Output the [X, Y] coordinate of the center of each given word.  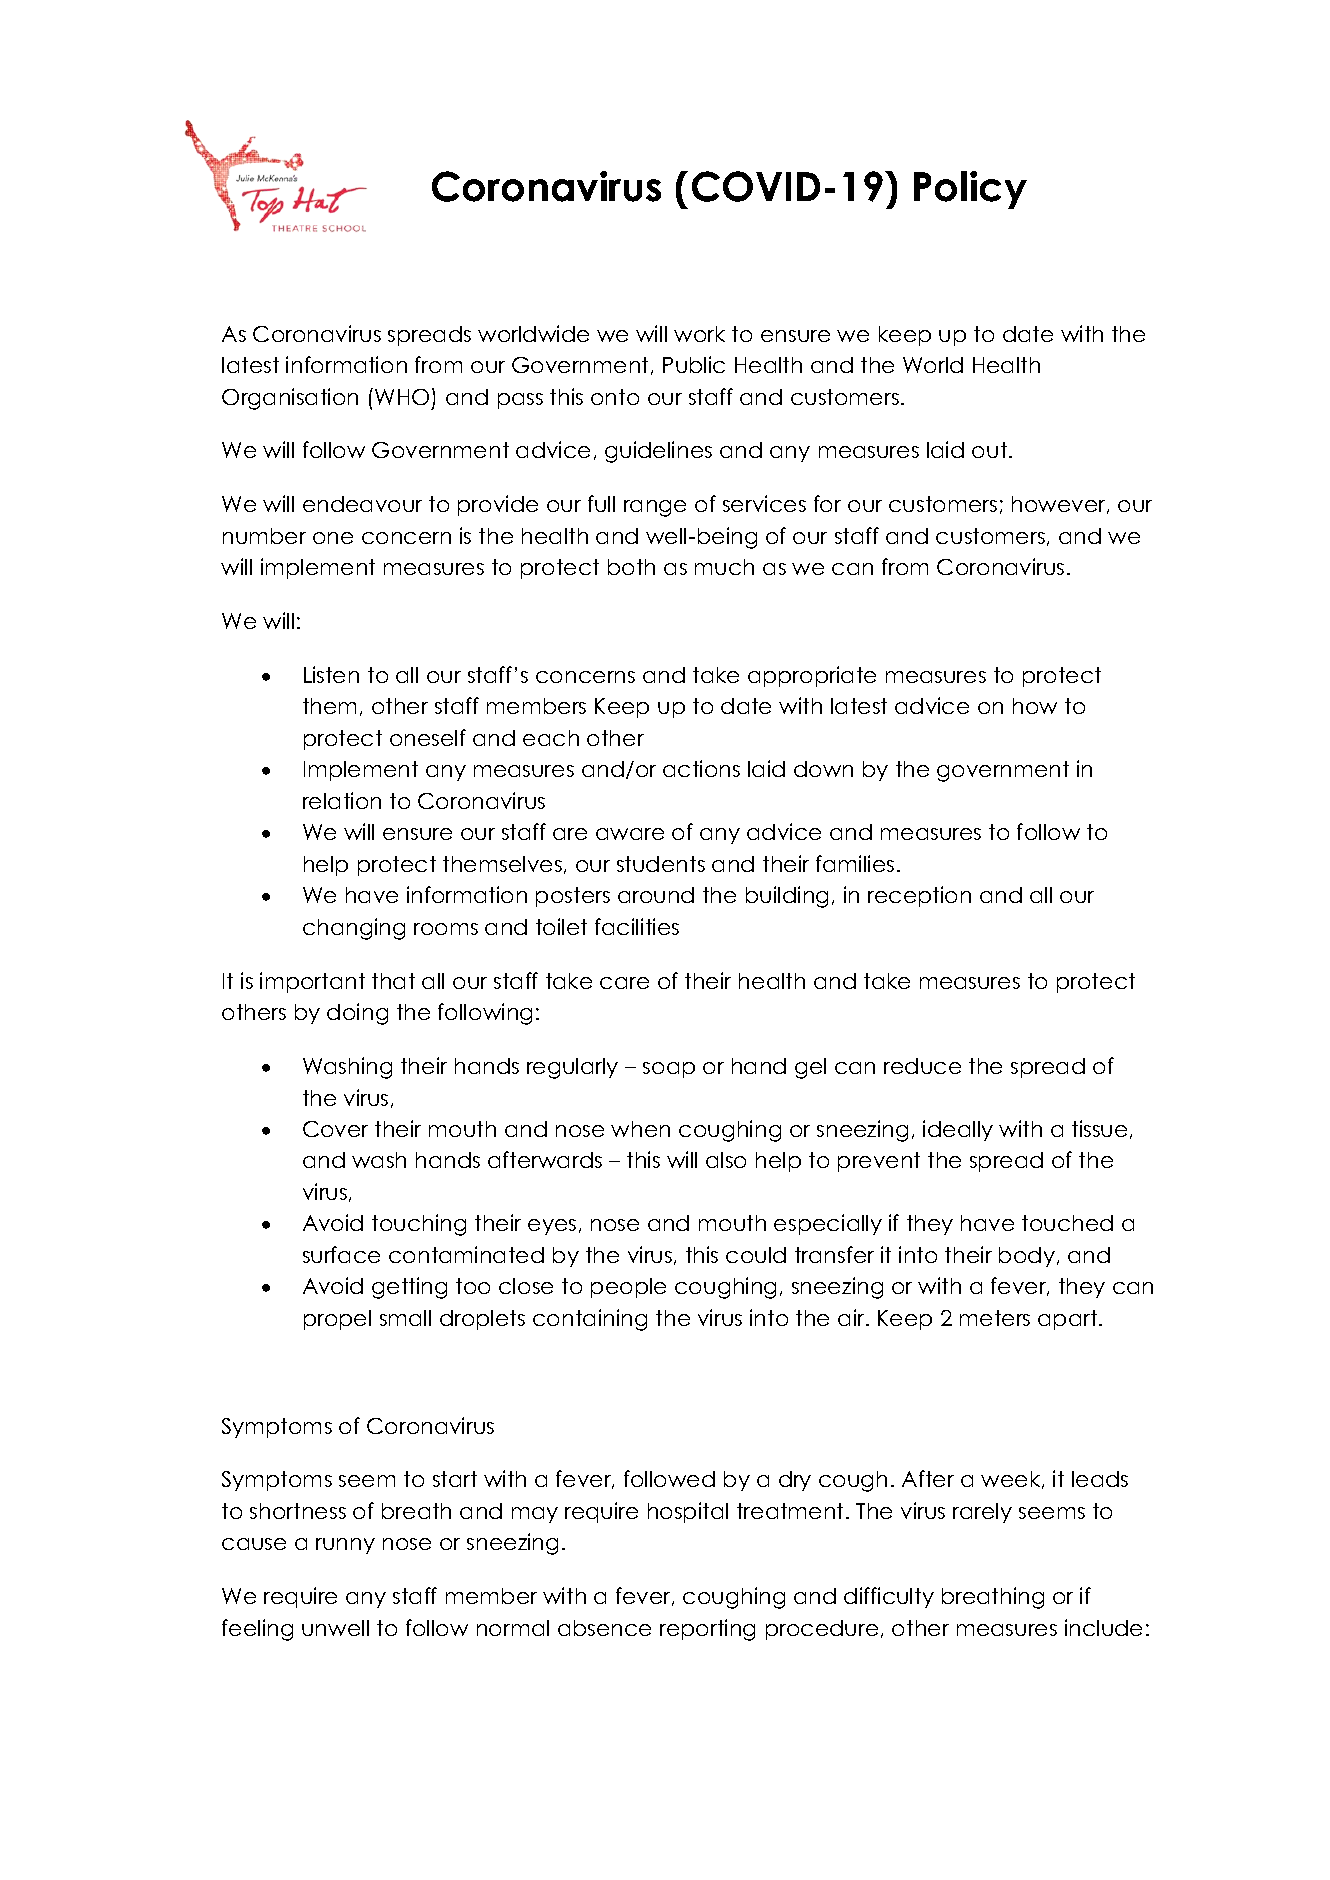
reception [919, 896]
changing [354, 929]
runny [345, 1546]
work [699, 334]
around [656, 895]
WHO [402, 397]
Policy [970, 190]
